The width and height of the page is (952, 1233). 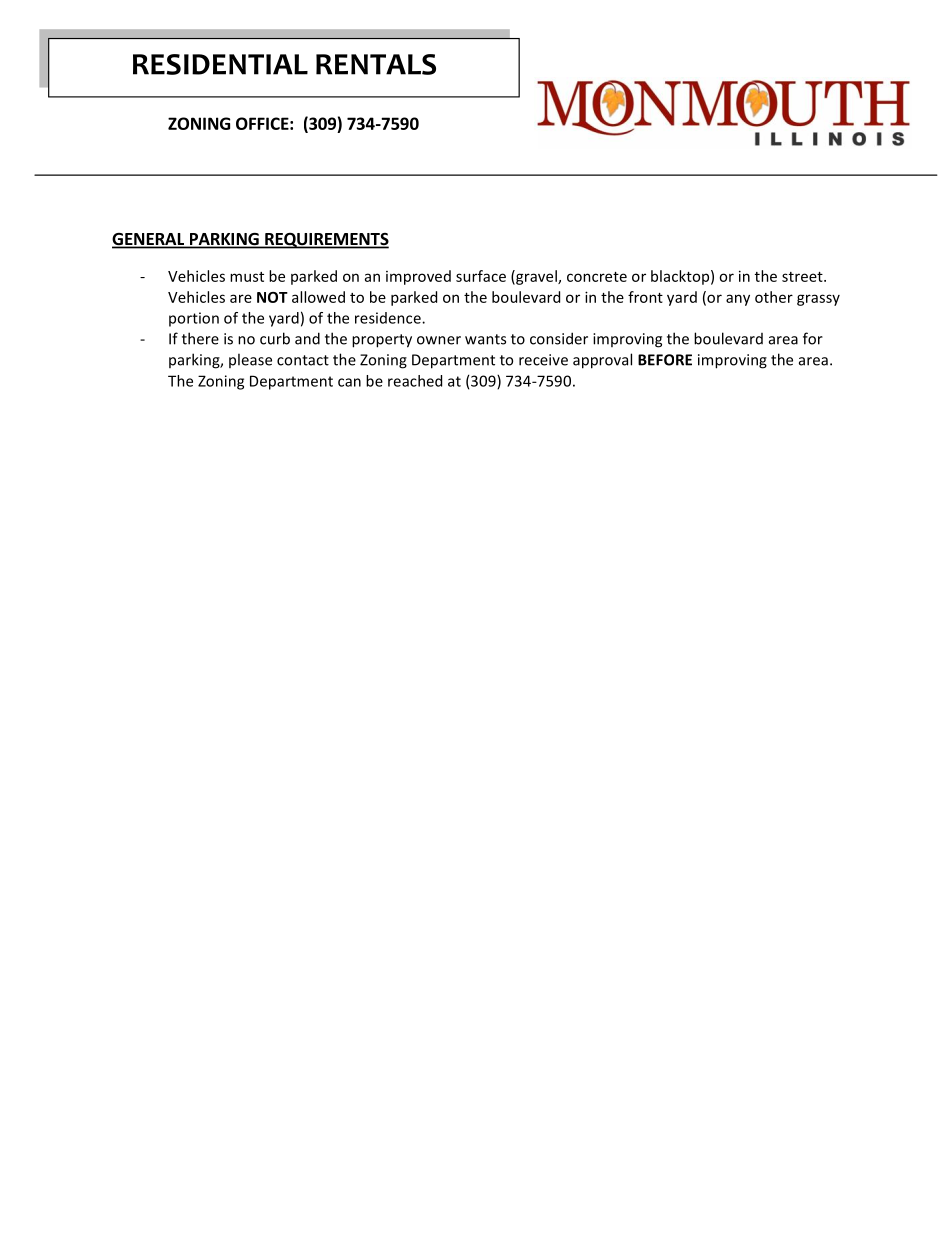 I want to click on please, so click(x=250, y=360).
